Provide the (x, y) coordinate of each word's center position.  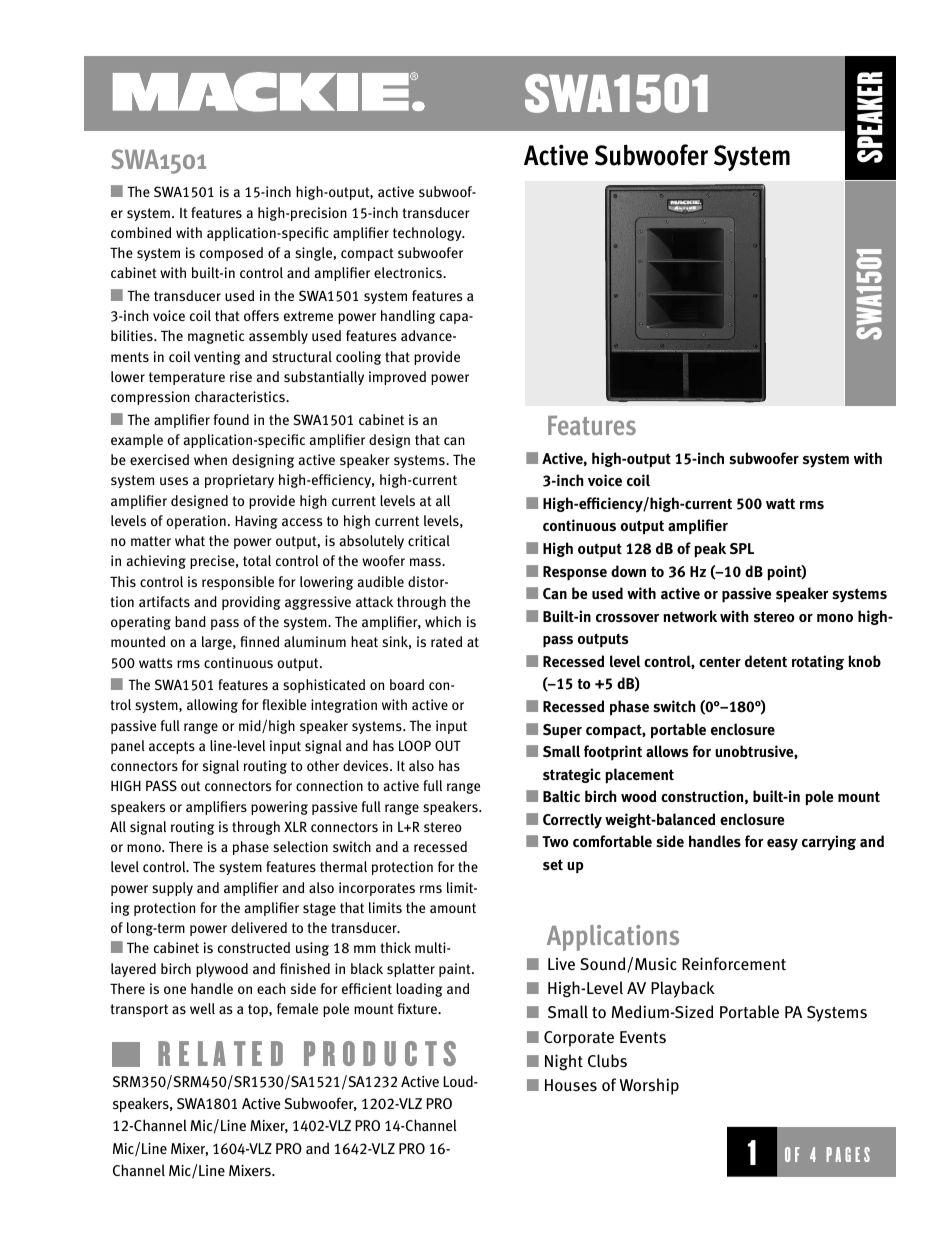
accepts (172, 747)
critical (429, 540)
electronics (409, 272)
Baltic (561, 796)
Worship (649, 1086)
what (190, 540)
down (628, 571)
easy (782, 845)
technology (428, 234)
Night (564, 1062)
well (202, 1008)
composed (231, 254)
